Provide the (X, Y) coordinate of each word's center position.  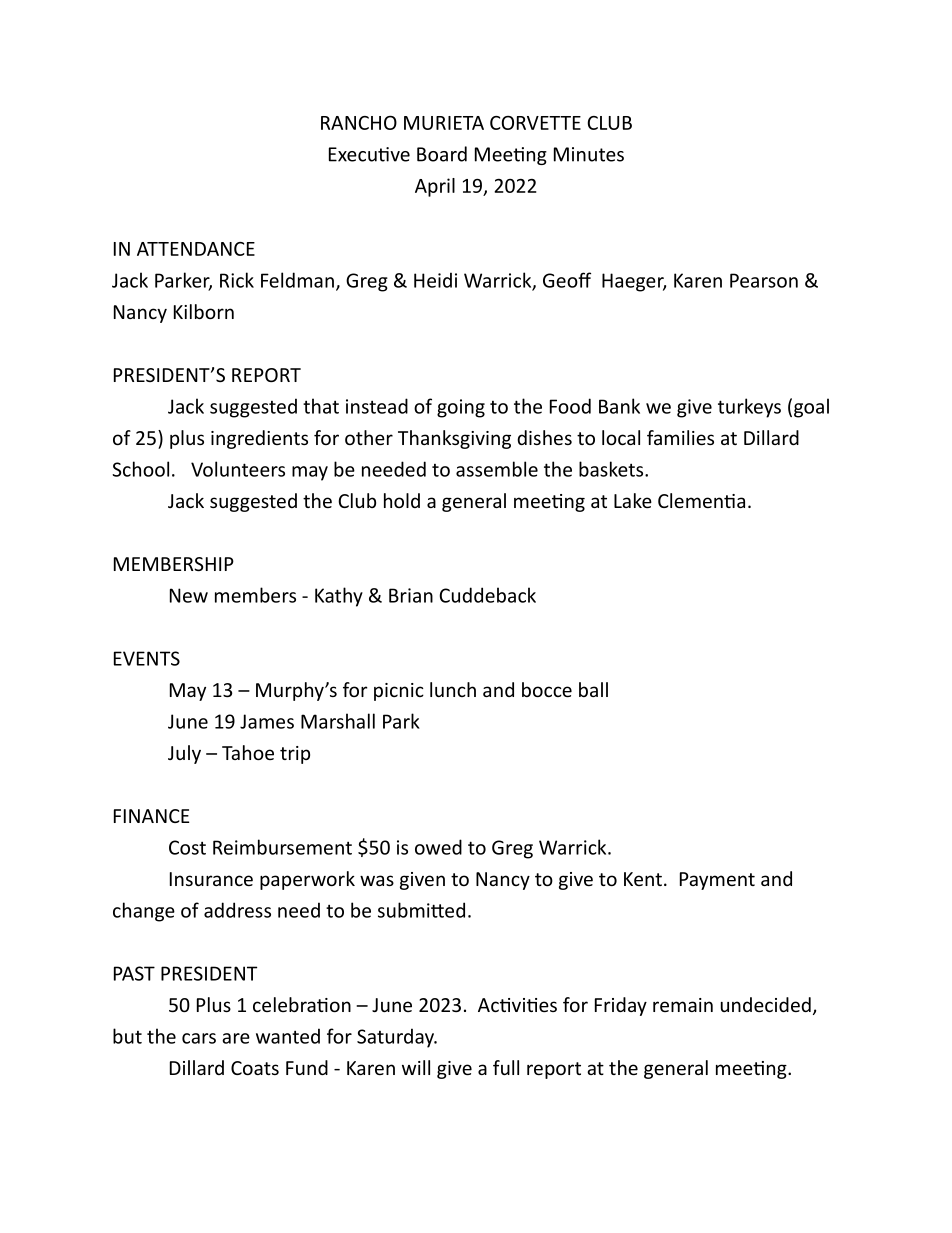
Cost (187, 847)
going (461, 408)
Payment (717, 881)
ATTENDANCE (196, 249)
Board (442, 154)
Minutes (589, 154)
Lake (633, 500)
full (506, 1067)
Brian (411, 595)
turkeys (749, 408)
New (189, 595)
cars (199, 1038)
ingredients (259, 439)
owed (438, 847)
